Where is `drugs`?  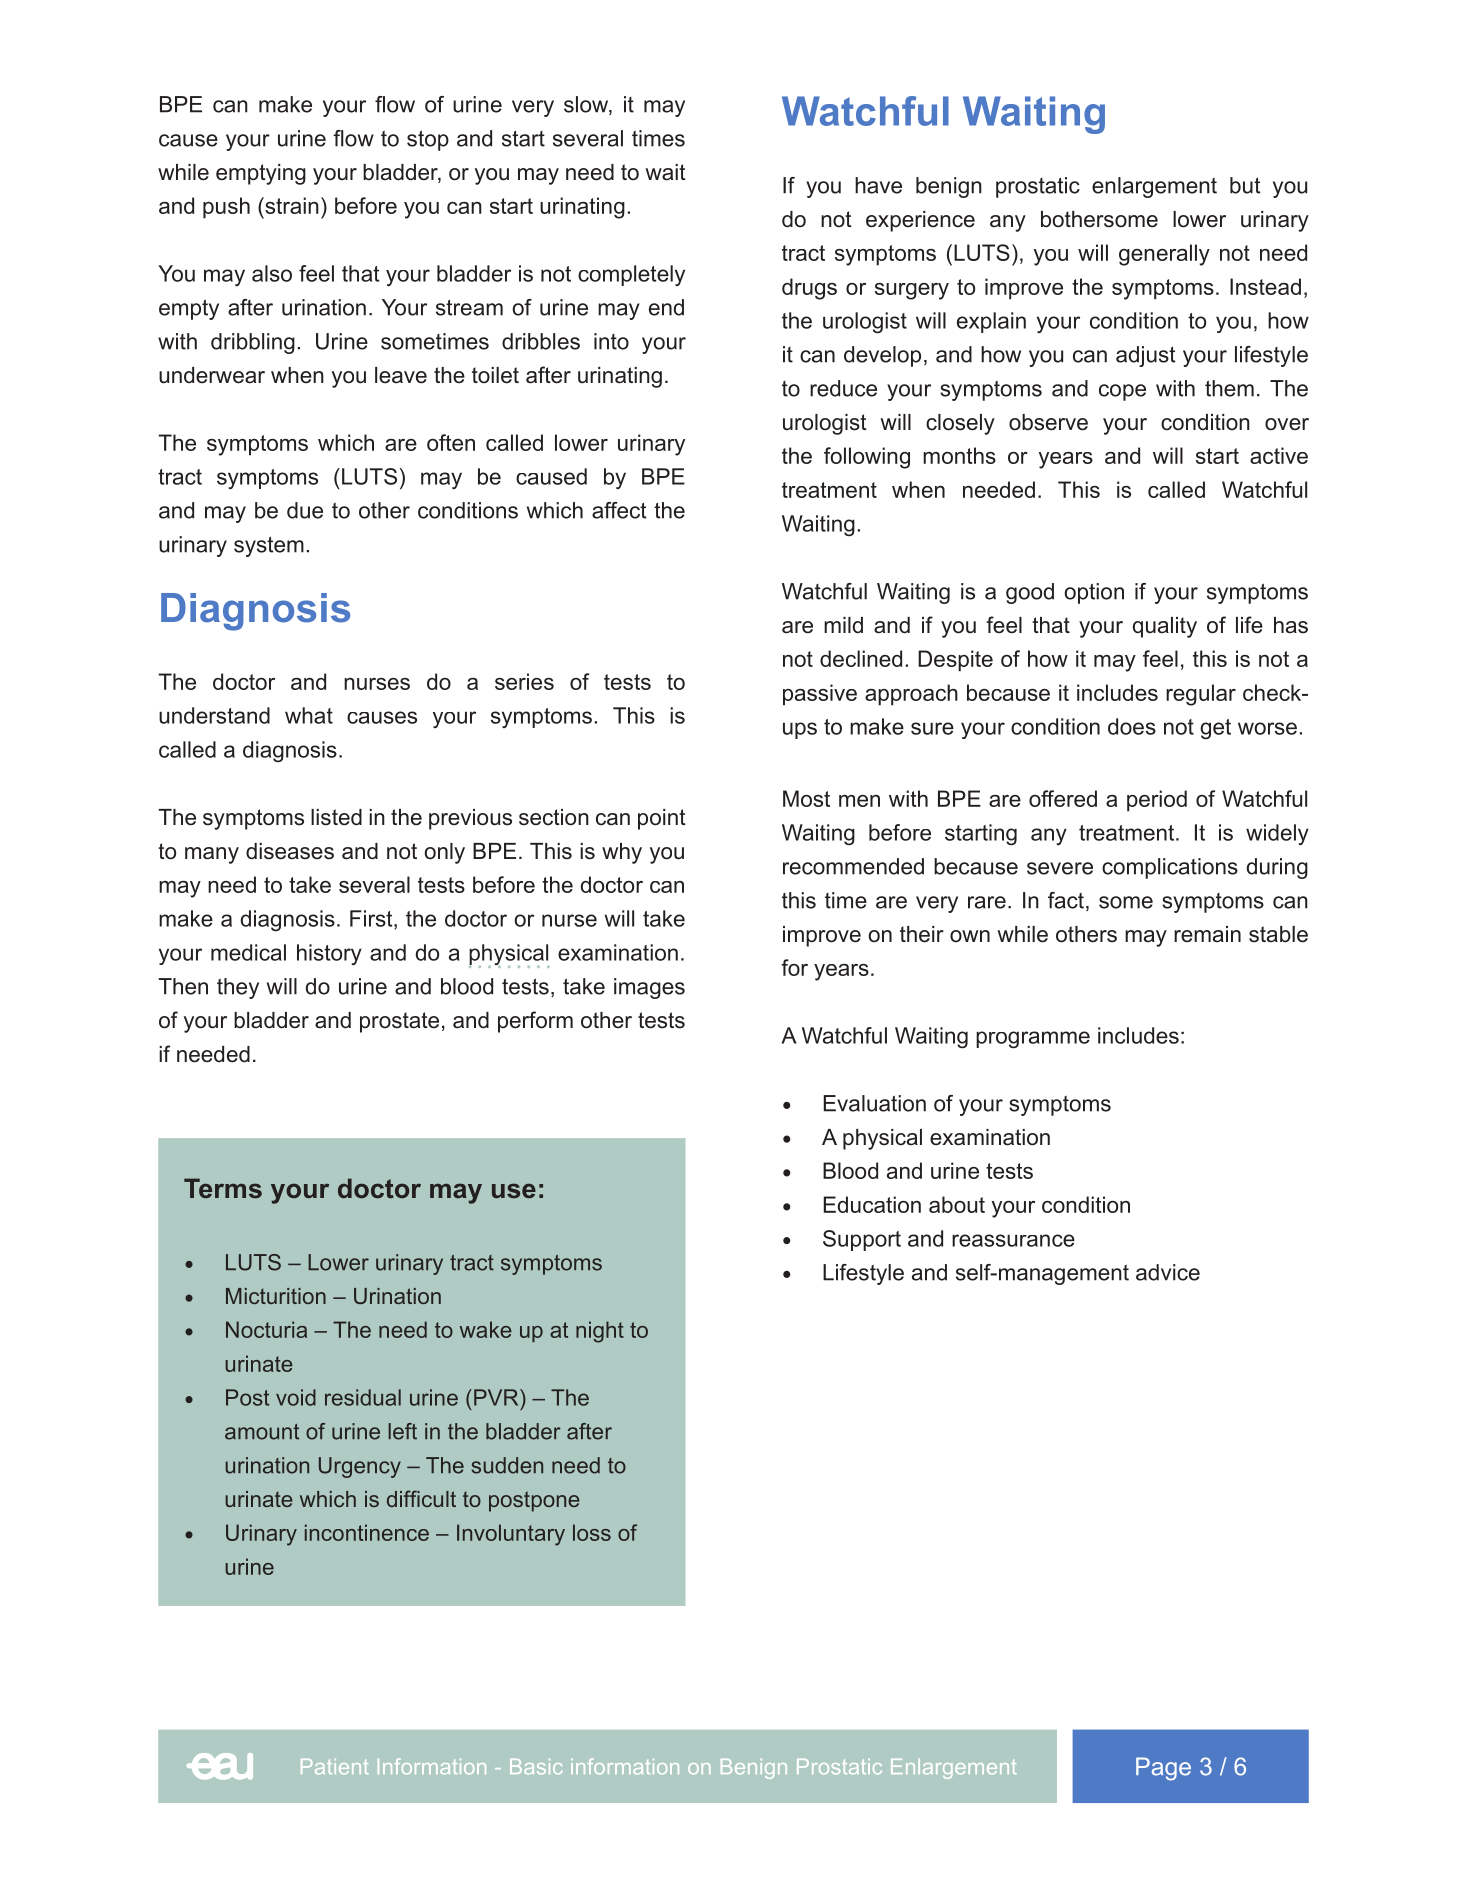 drugs is located at coordinates (809, 289).
